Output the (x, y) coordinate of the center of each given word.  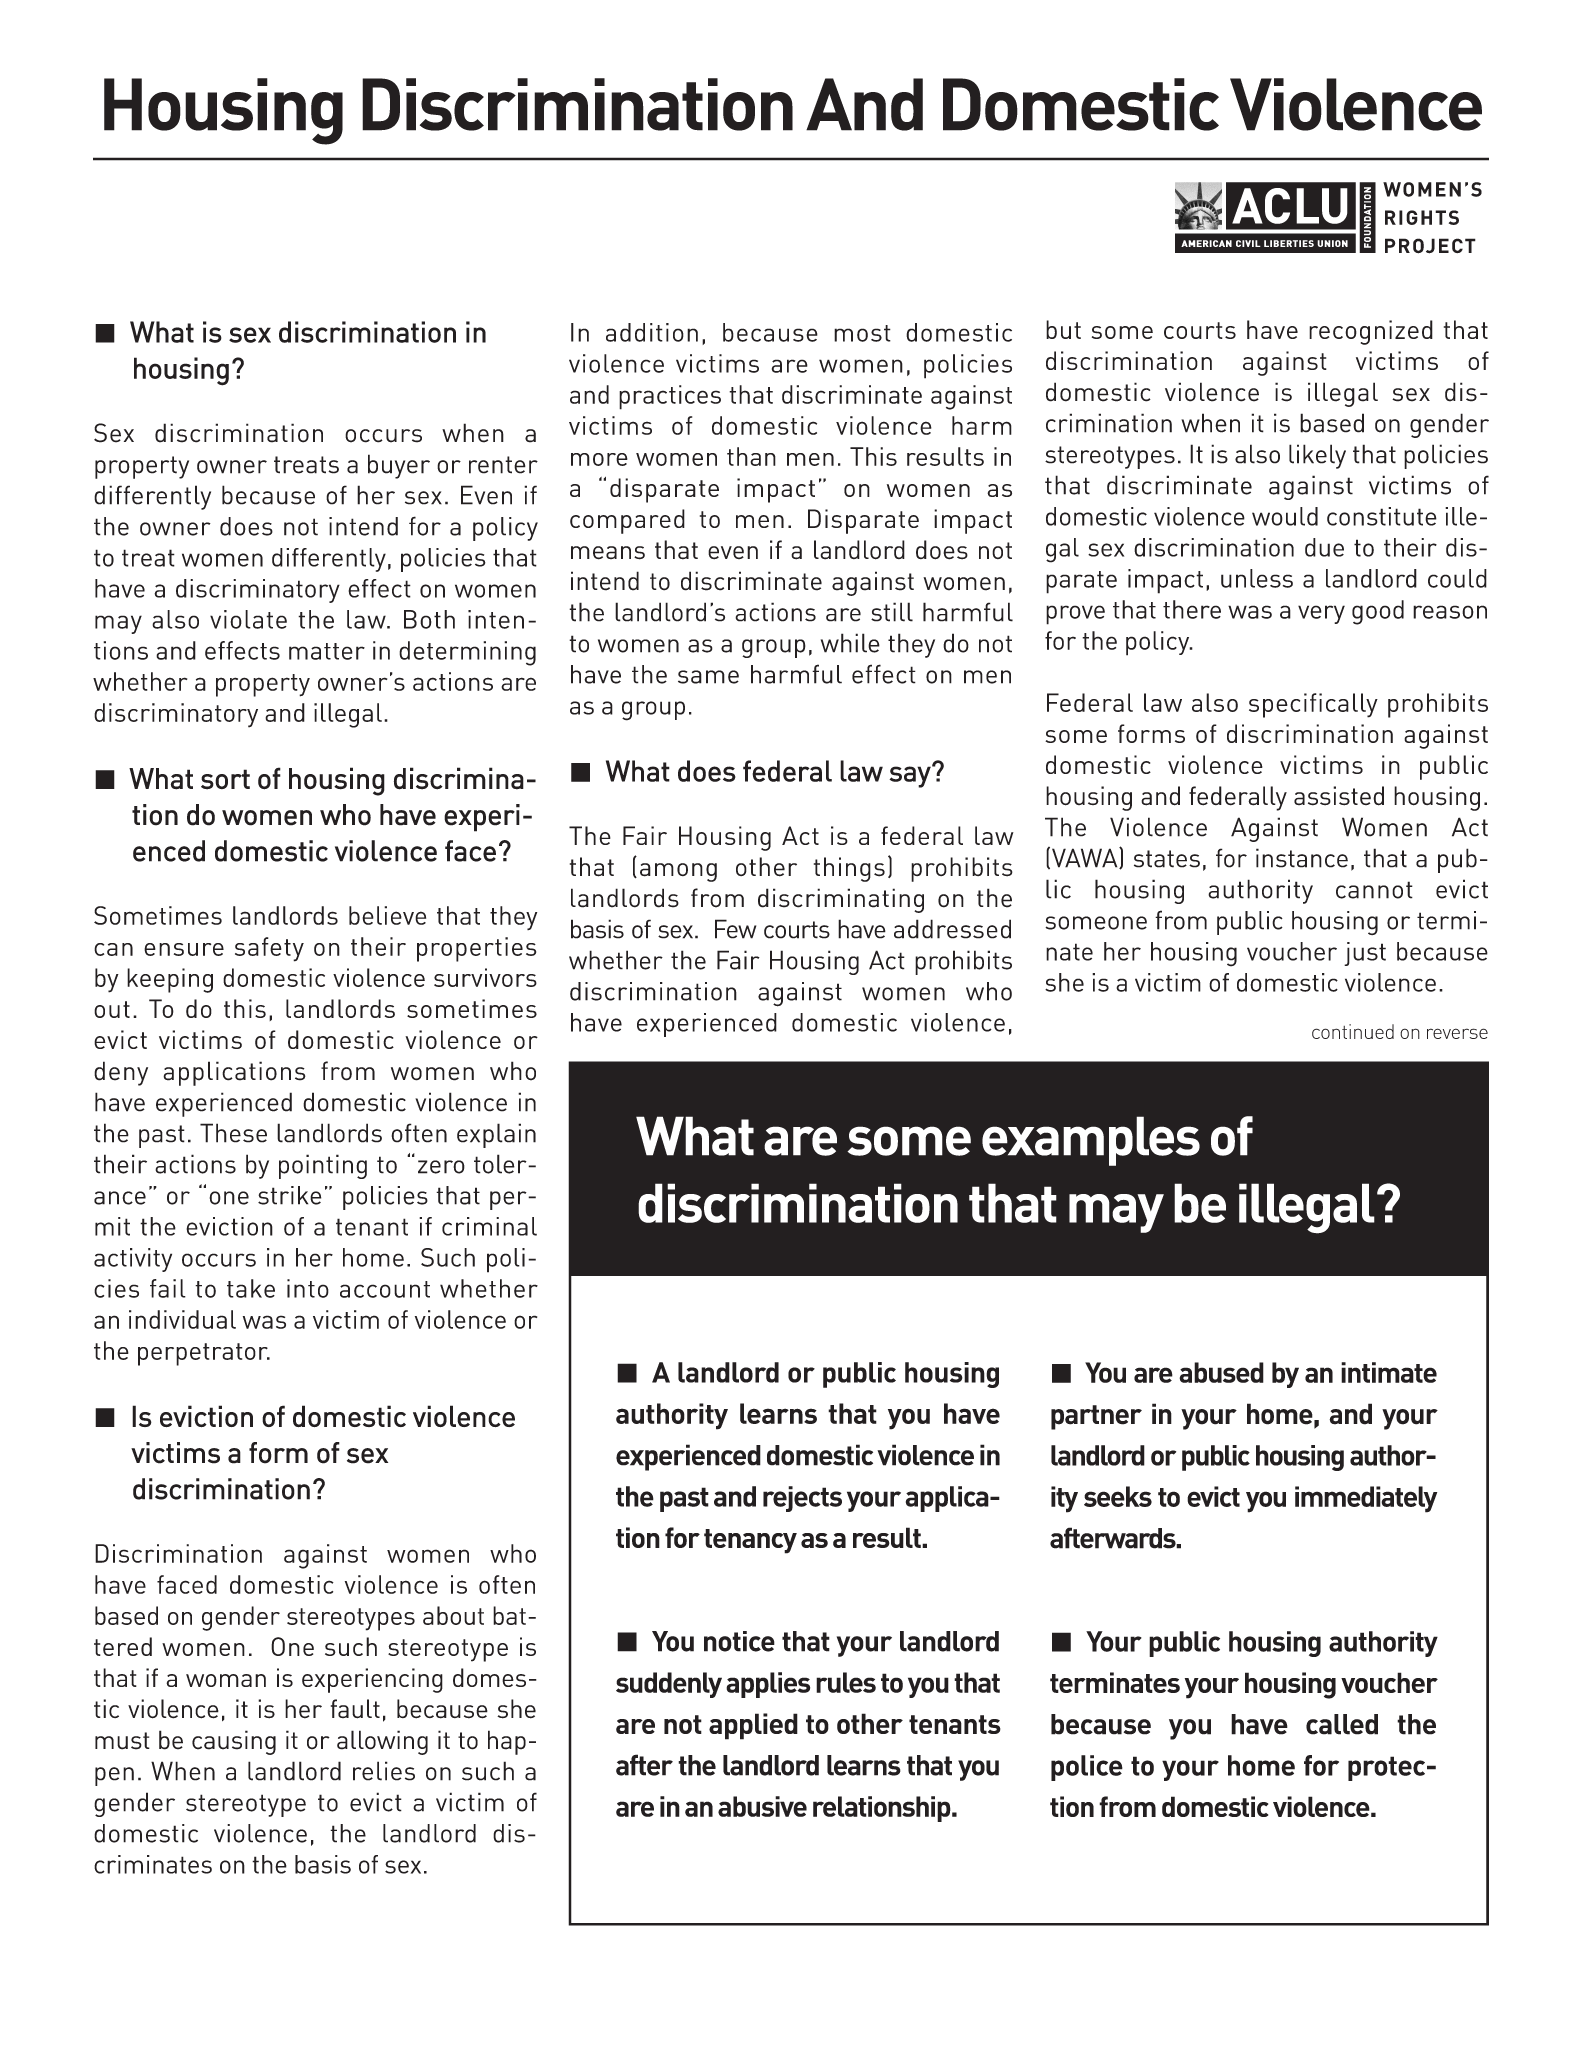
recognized (1371, 332)
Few (735, 929)
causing (234, 1742)
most (862, 333)
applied (753, 1726)
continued (1353, 1031)
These (233, 1133)
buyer (399, 466)
